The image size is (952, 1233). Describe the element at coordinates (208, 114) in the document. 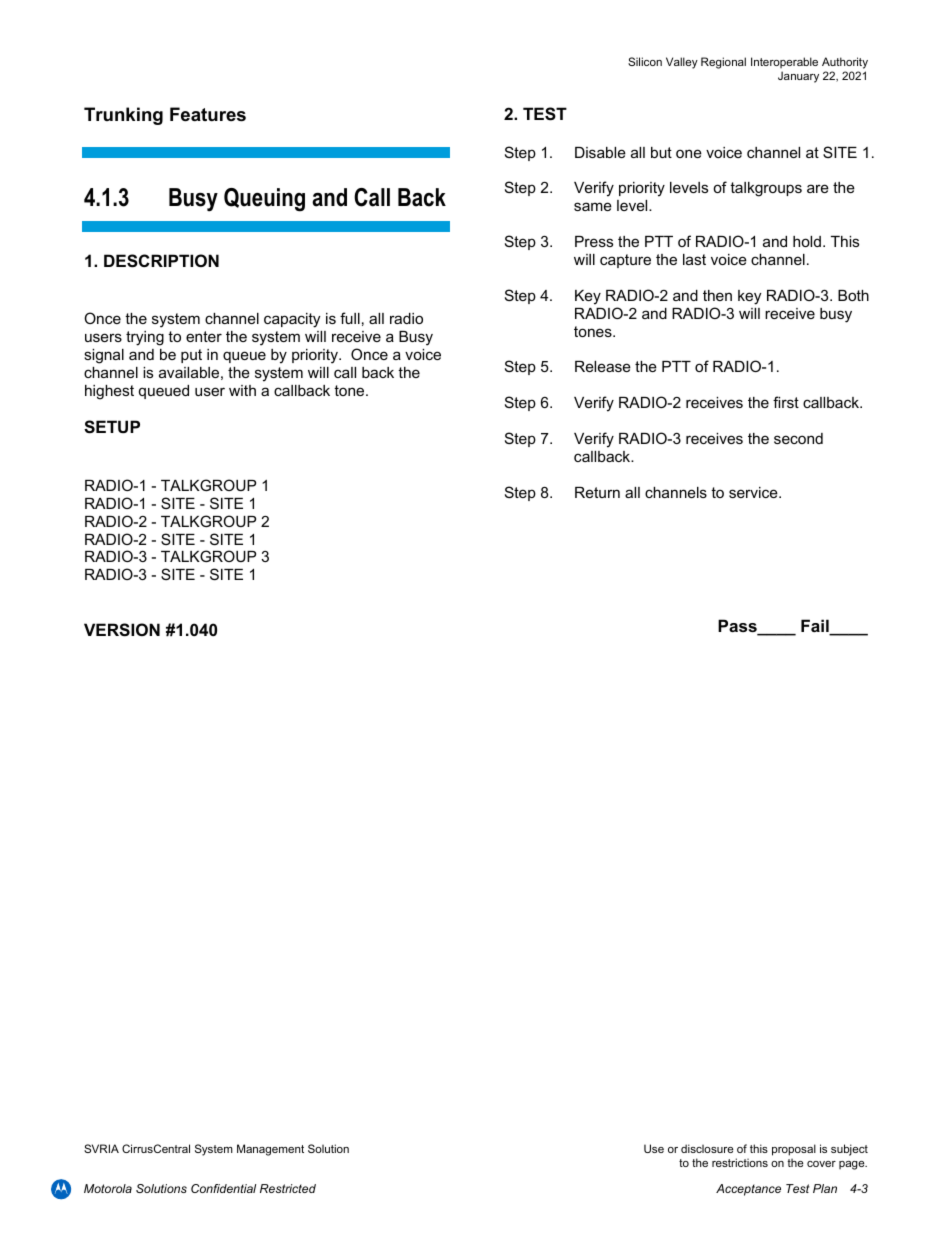

I see `Features` at that location.
